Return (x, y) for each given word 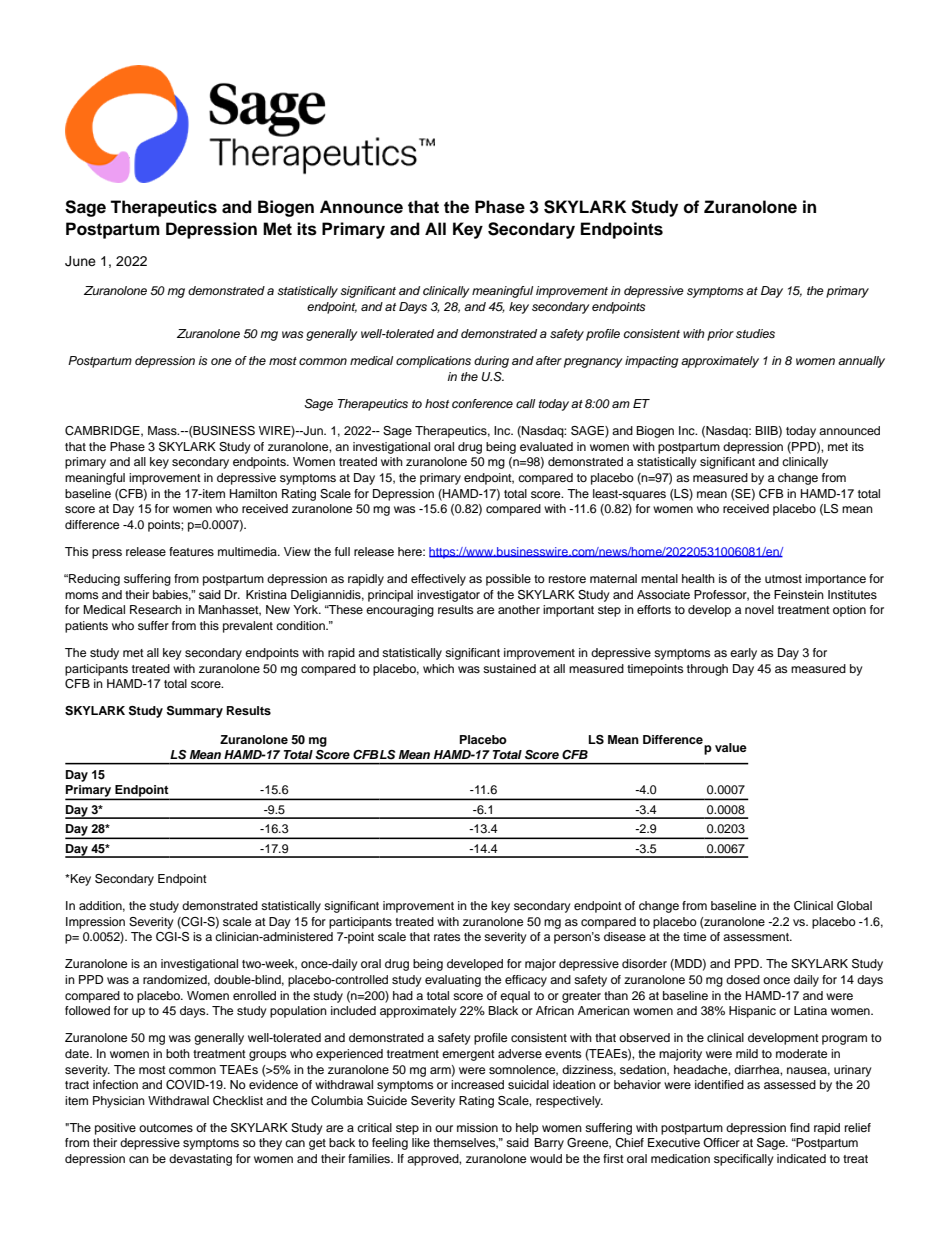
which (438, 668)
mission (477, 1127)
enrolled (254, 995)
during (491, 362)
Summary (195, 712)
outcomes (166, 1128)
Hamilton (253, 493)
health (698, 578)
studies (755, 333)
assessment (757, 937)
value (731, 747)
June (80, 261)
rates (447, 937)
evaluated (546, 446)
